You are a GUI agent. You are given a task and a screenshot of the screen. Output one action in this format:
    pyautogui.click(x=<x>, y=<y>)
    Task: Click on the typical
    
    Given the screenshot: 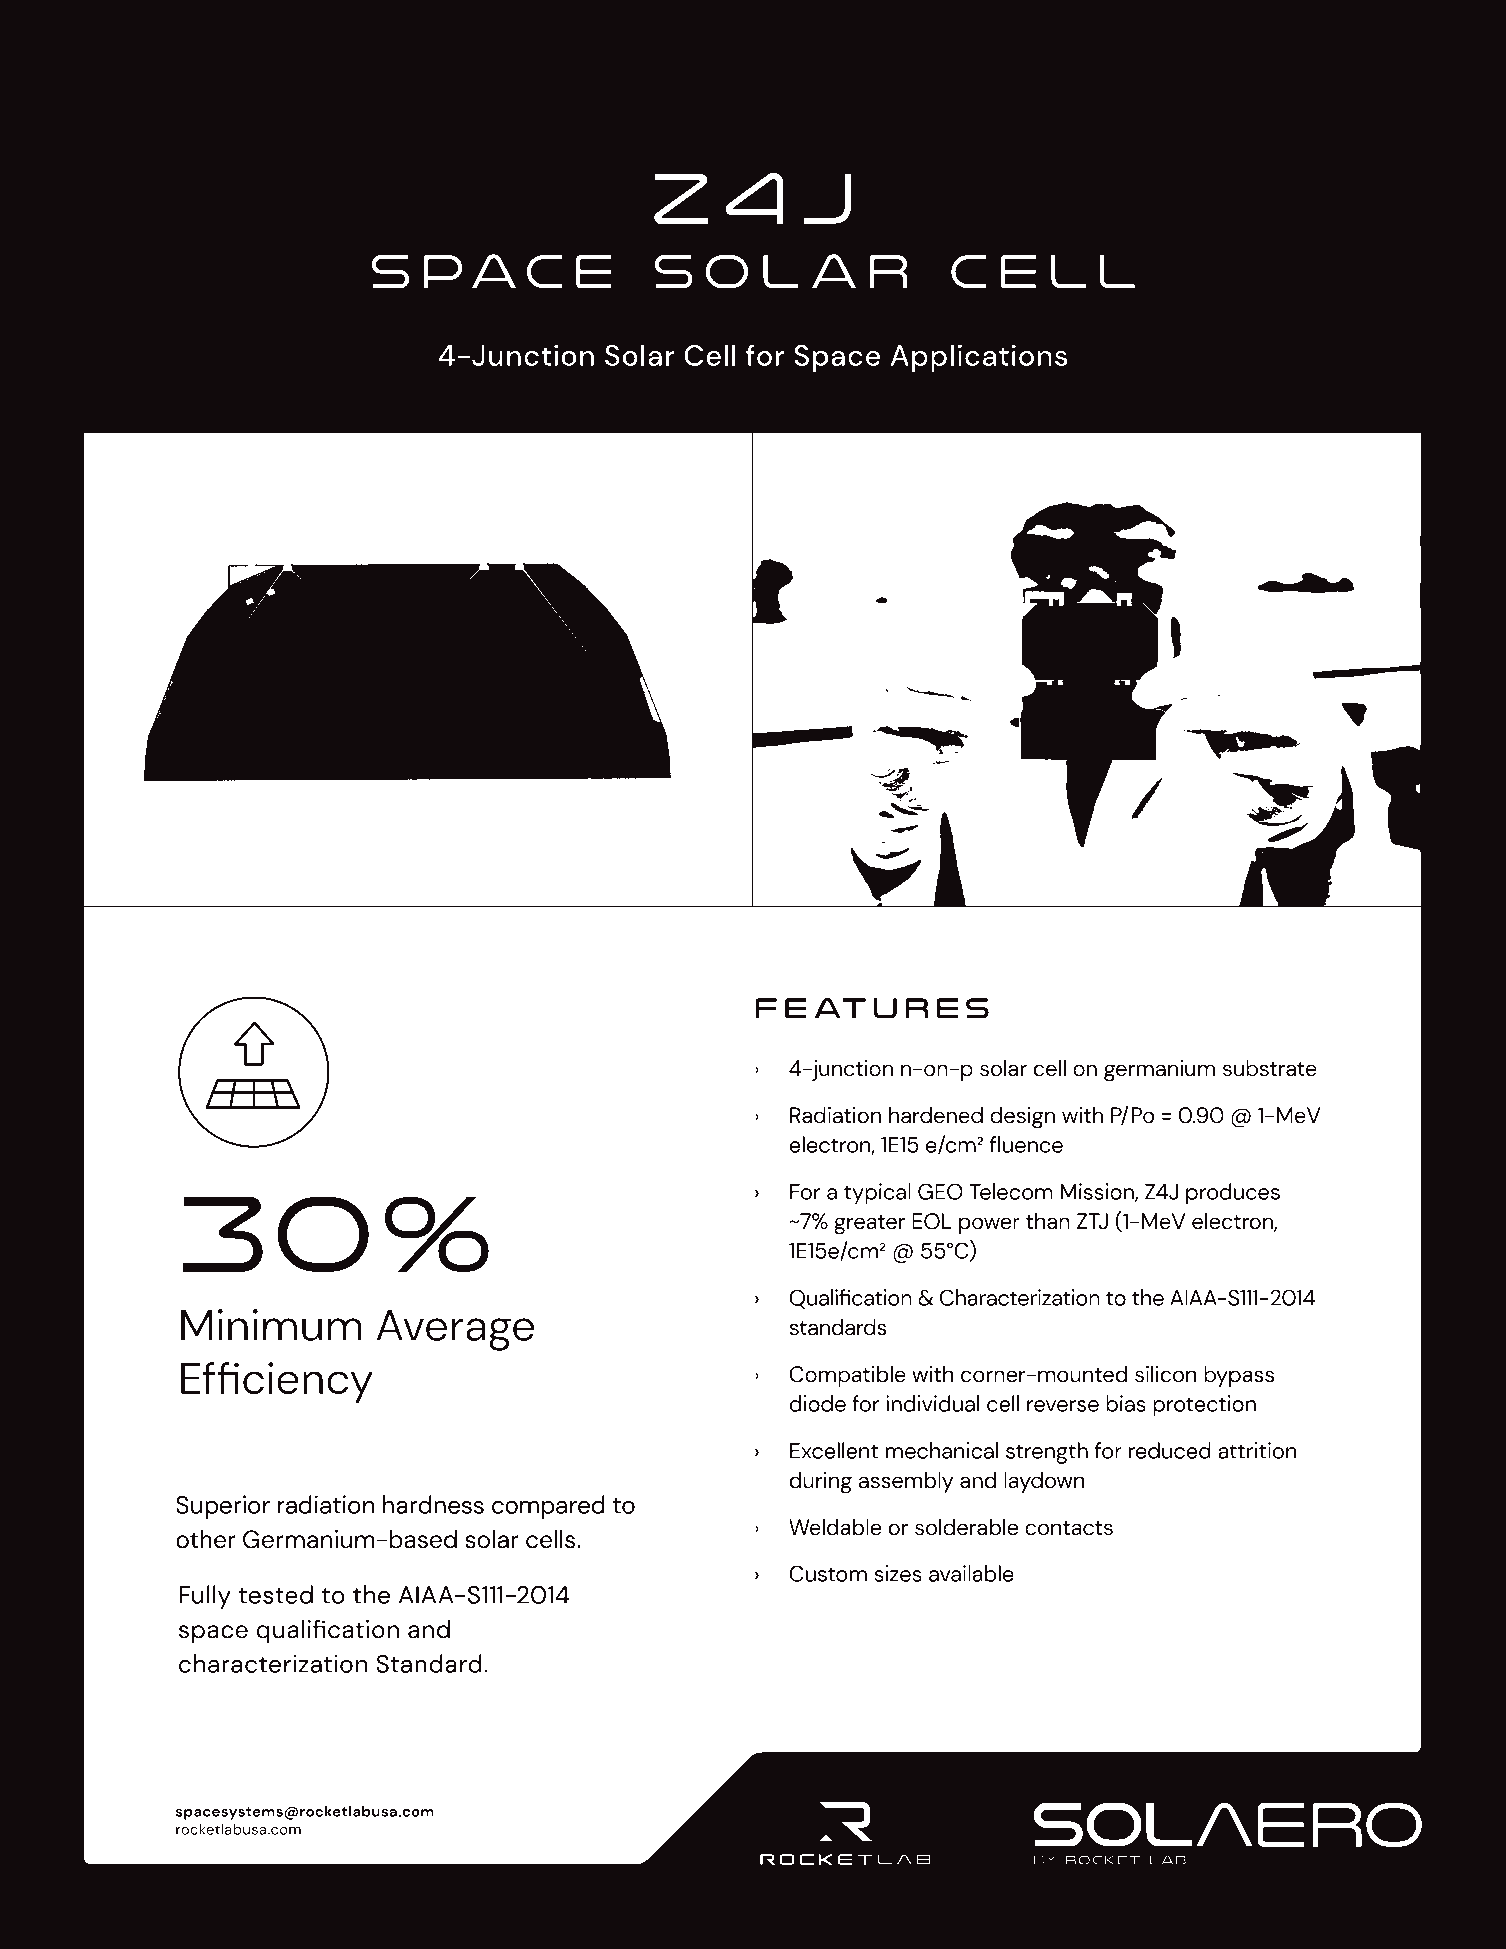 What is the action you would take?
    pyautogui.click(x=877, y=1194)
